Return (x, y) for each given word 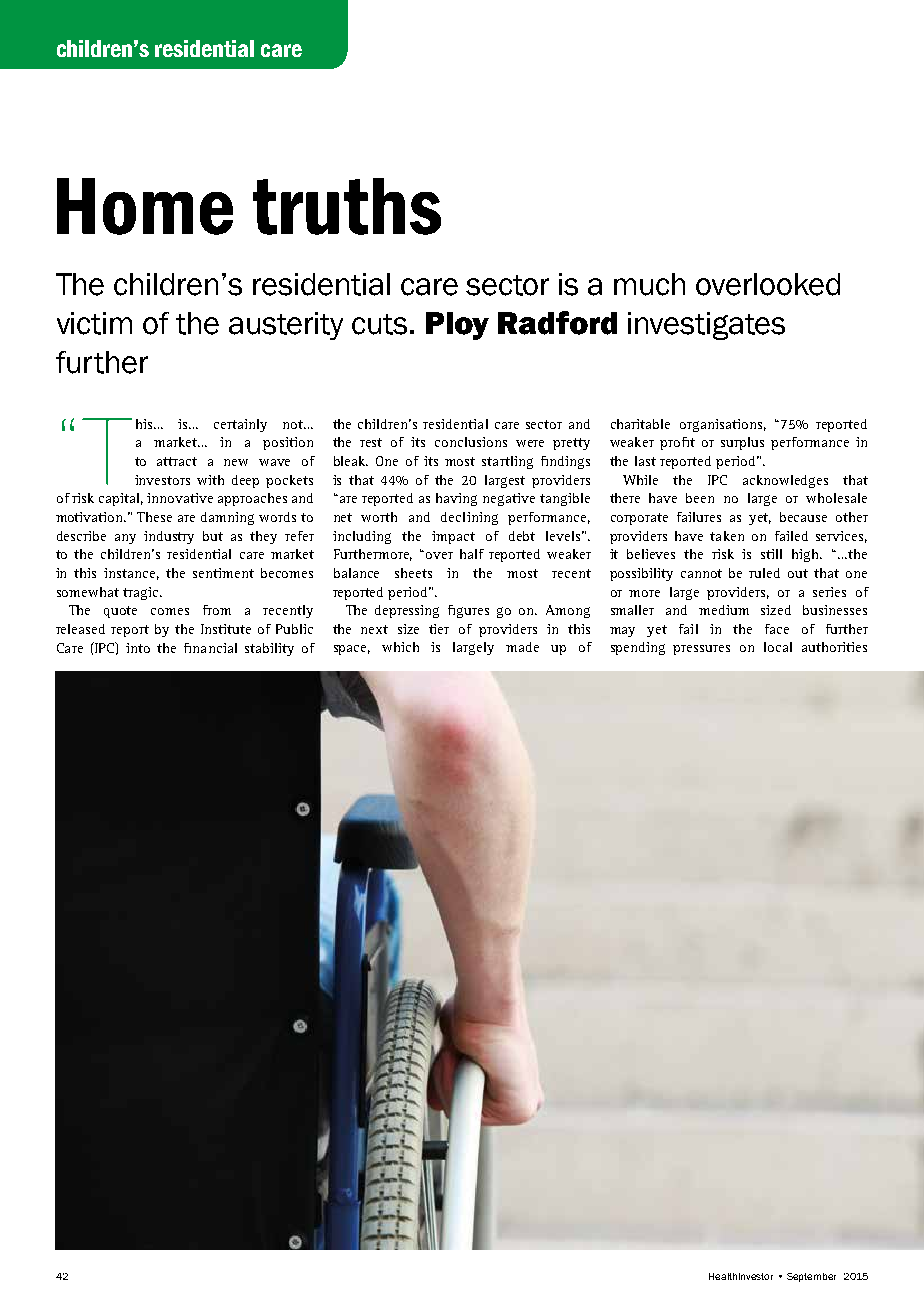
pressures (701, 650)
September (811, 1277)
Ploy (457, 326)
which (400, 647)
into (138, 648)
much (649, 284)
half (472, 554)
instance (131, 574)
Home (145, 206)
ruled (764, 573)
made (522, 647)
